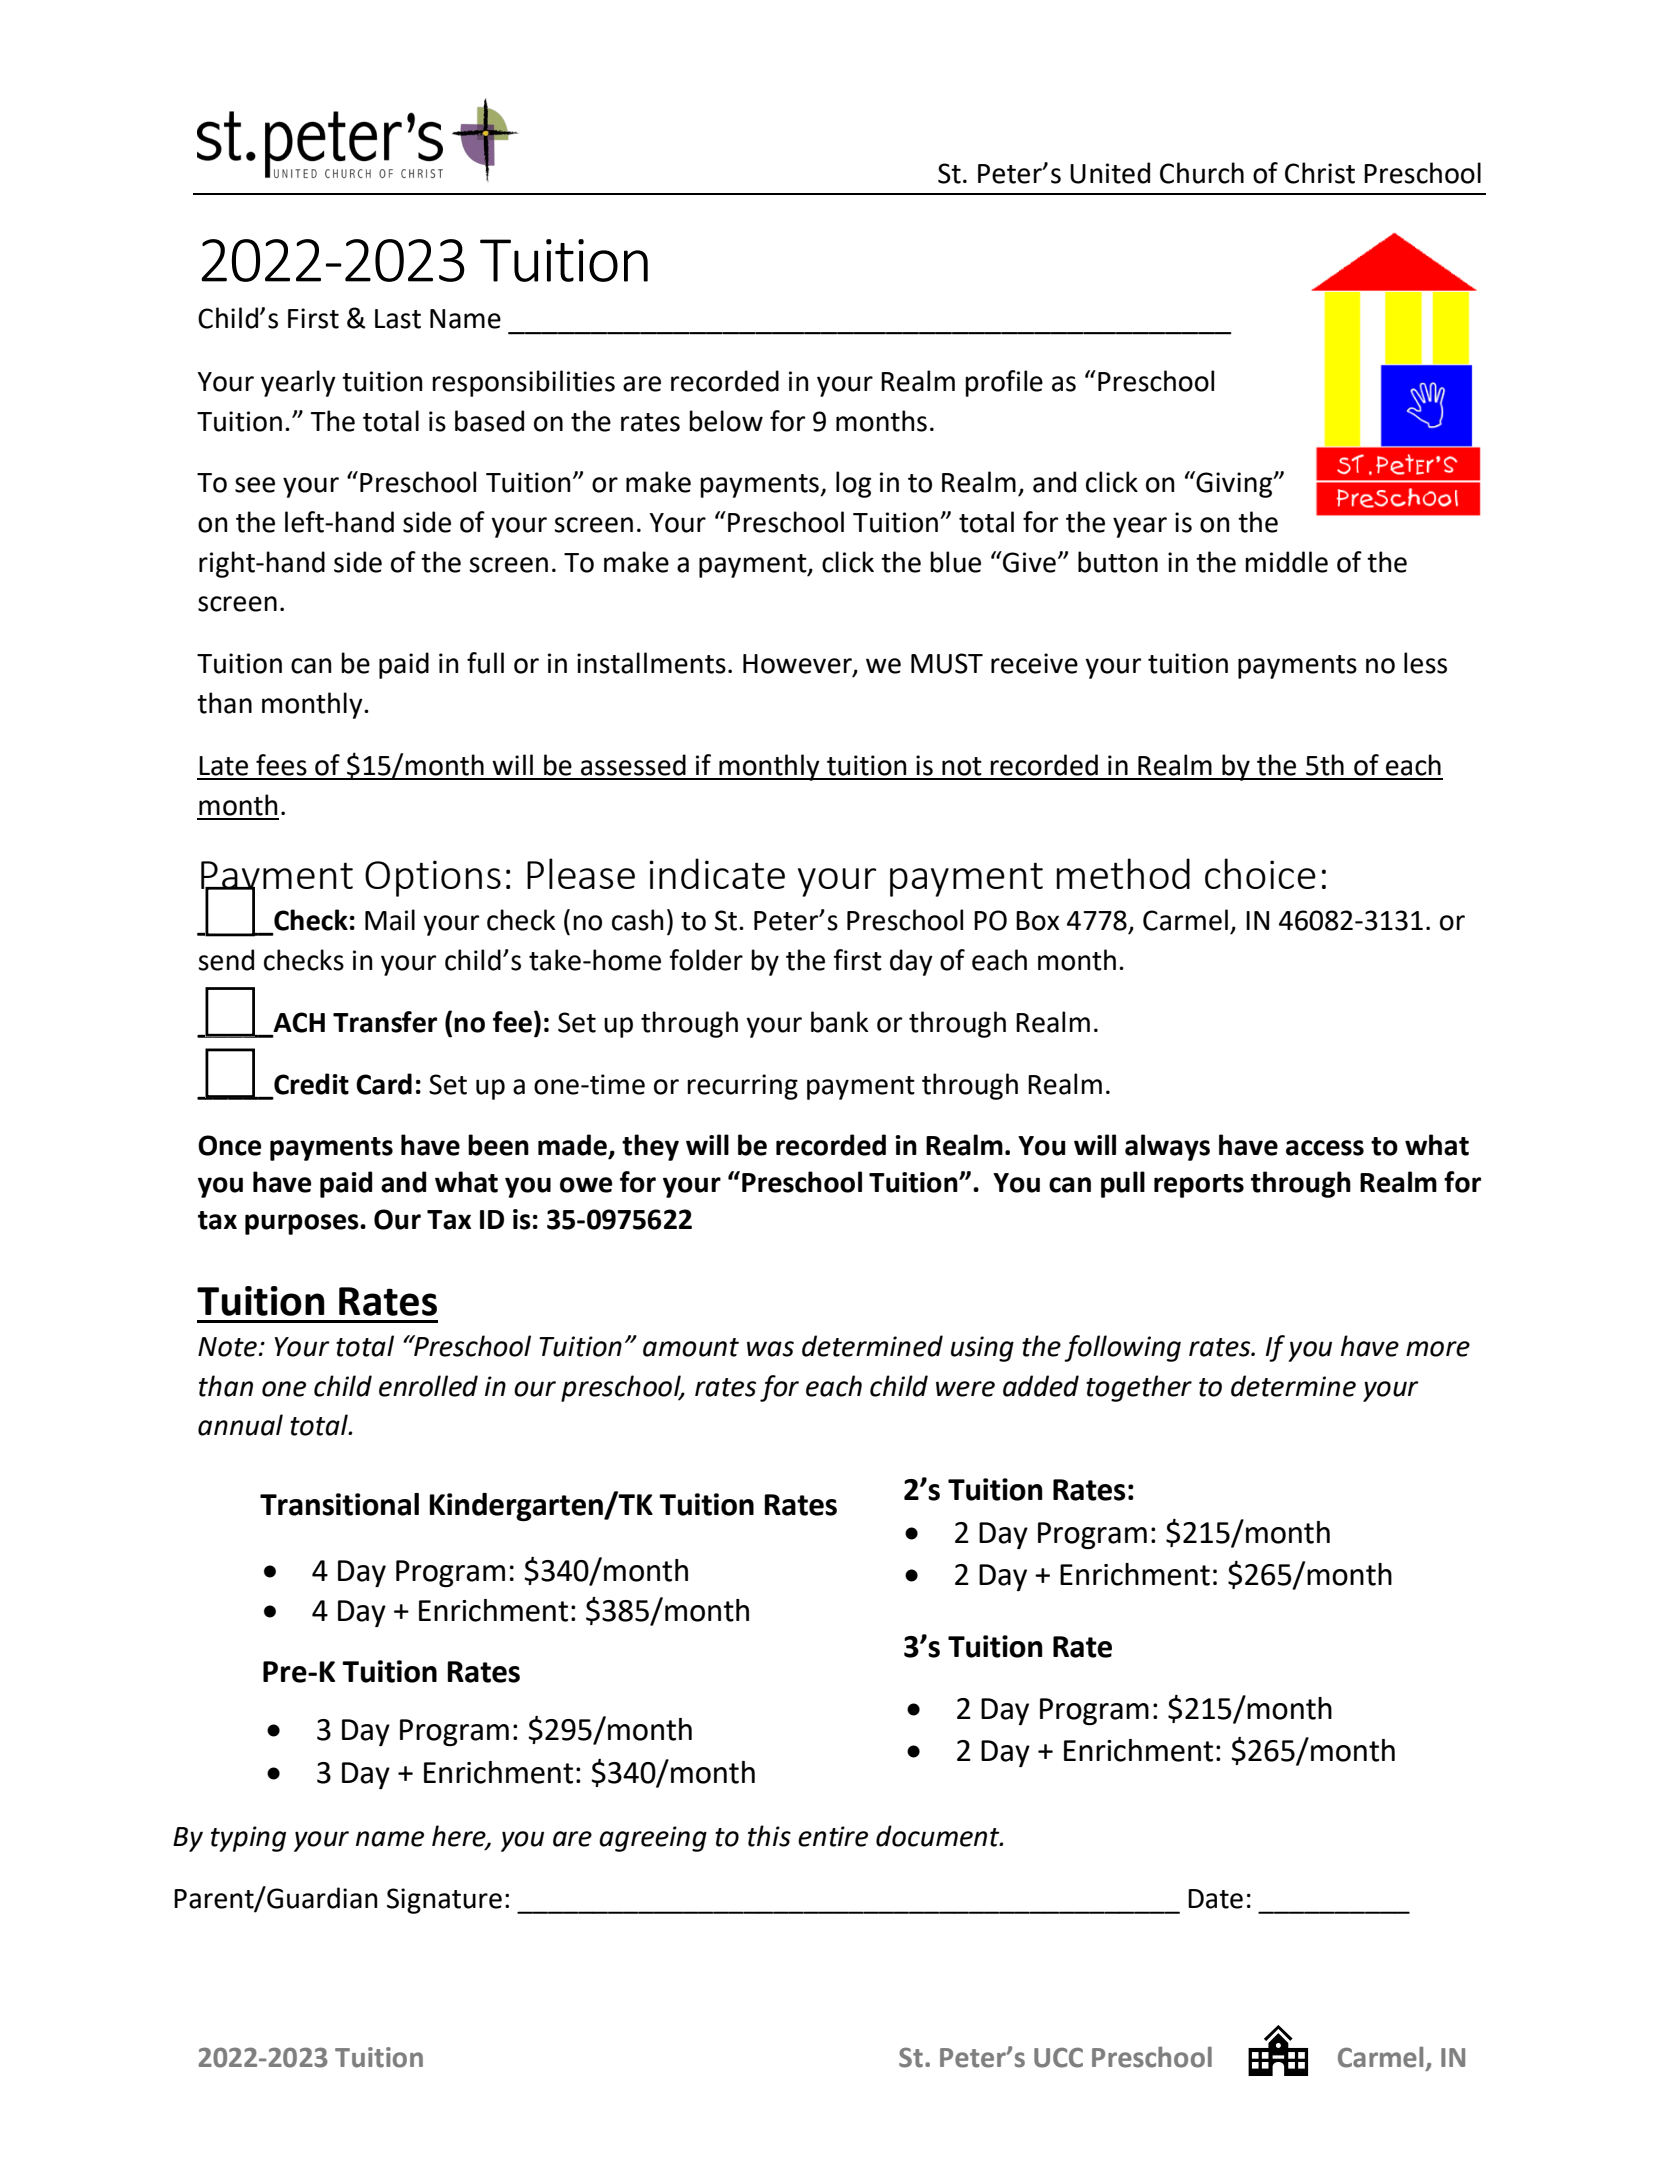 The width and height of the screenshot is (1680, 2174). What do you see at coordinates (398, 319) in the screenshot?
I see `Last` at bounding box center [398, 319].
